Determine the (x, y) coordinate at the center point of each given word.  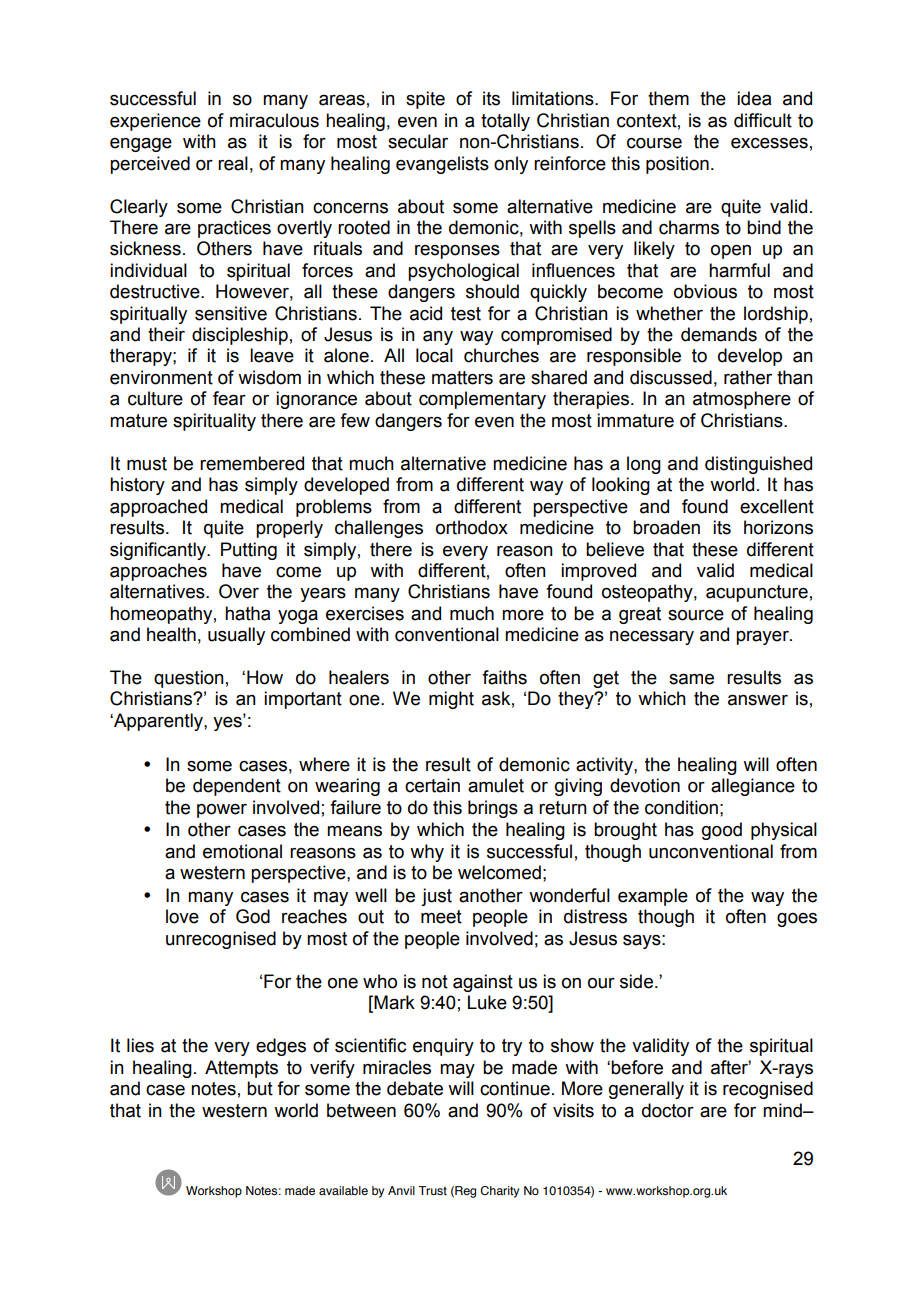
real (233, 163)
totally (505, 122)
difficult (763, 120)
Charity (499, 1192)
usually (236, 636)
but (260, 1088)
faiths (504, 677)
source (696, 615)
